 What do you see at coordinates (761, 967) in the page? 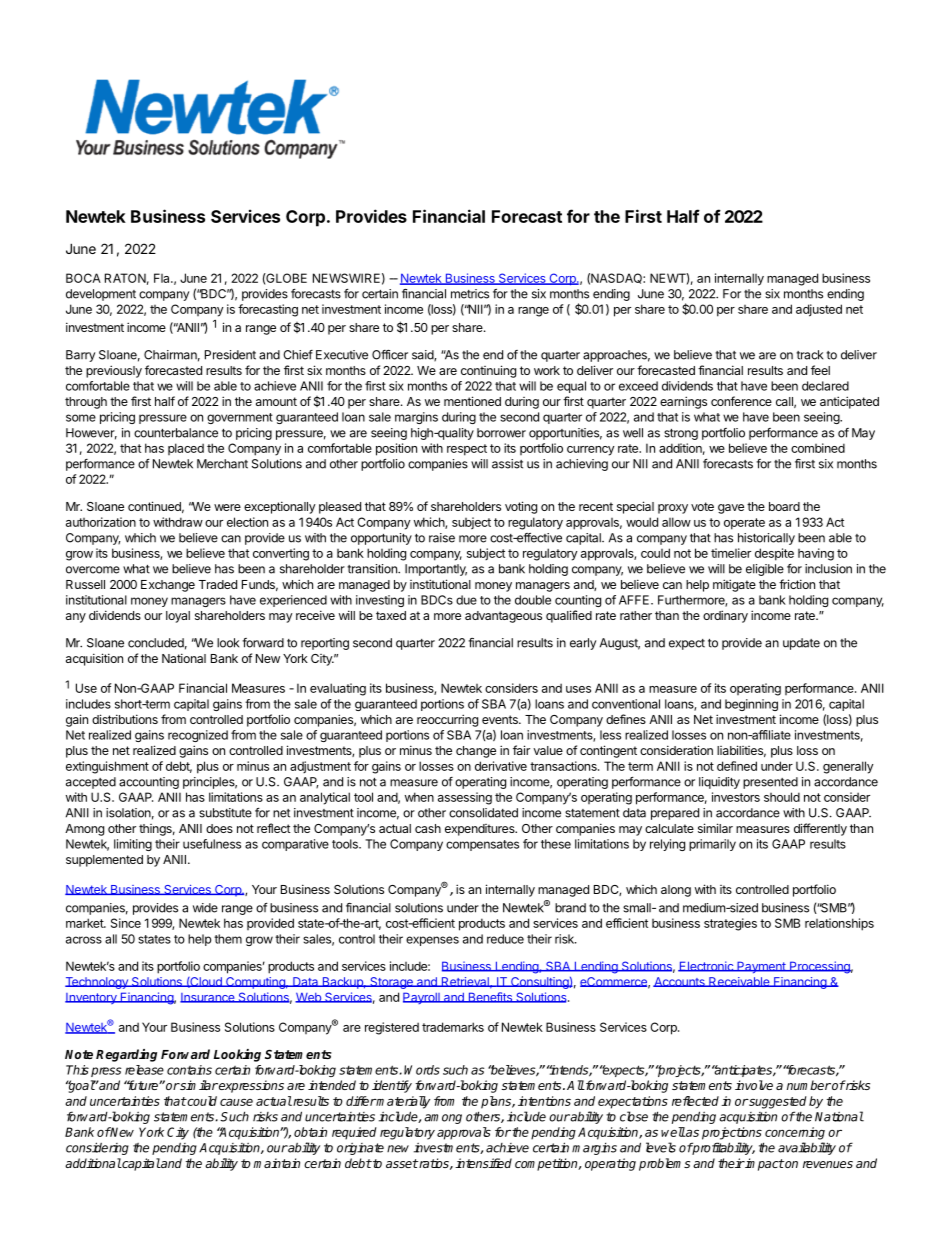
I see `Payment` at bounding box center [761, 967].
